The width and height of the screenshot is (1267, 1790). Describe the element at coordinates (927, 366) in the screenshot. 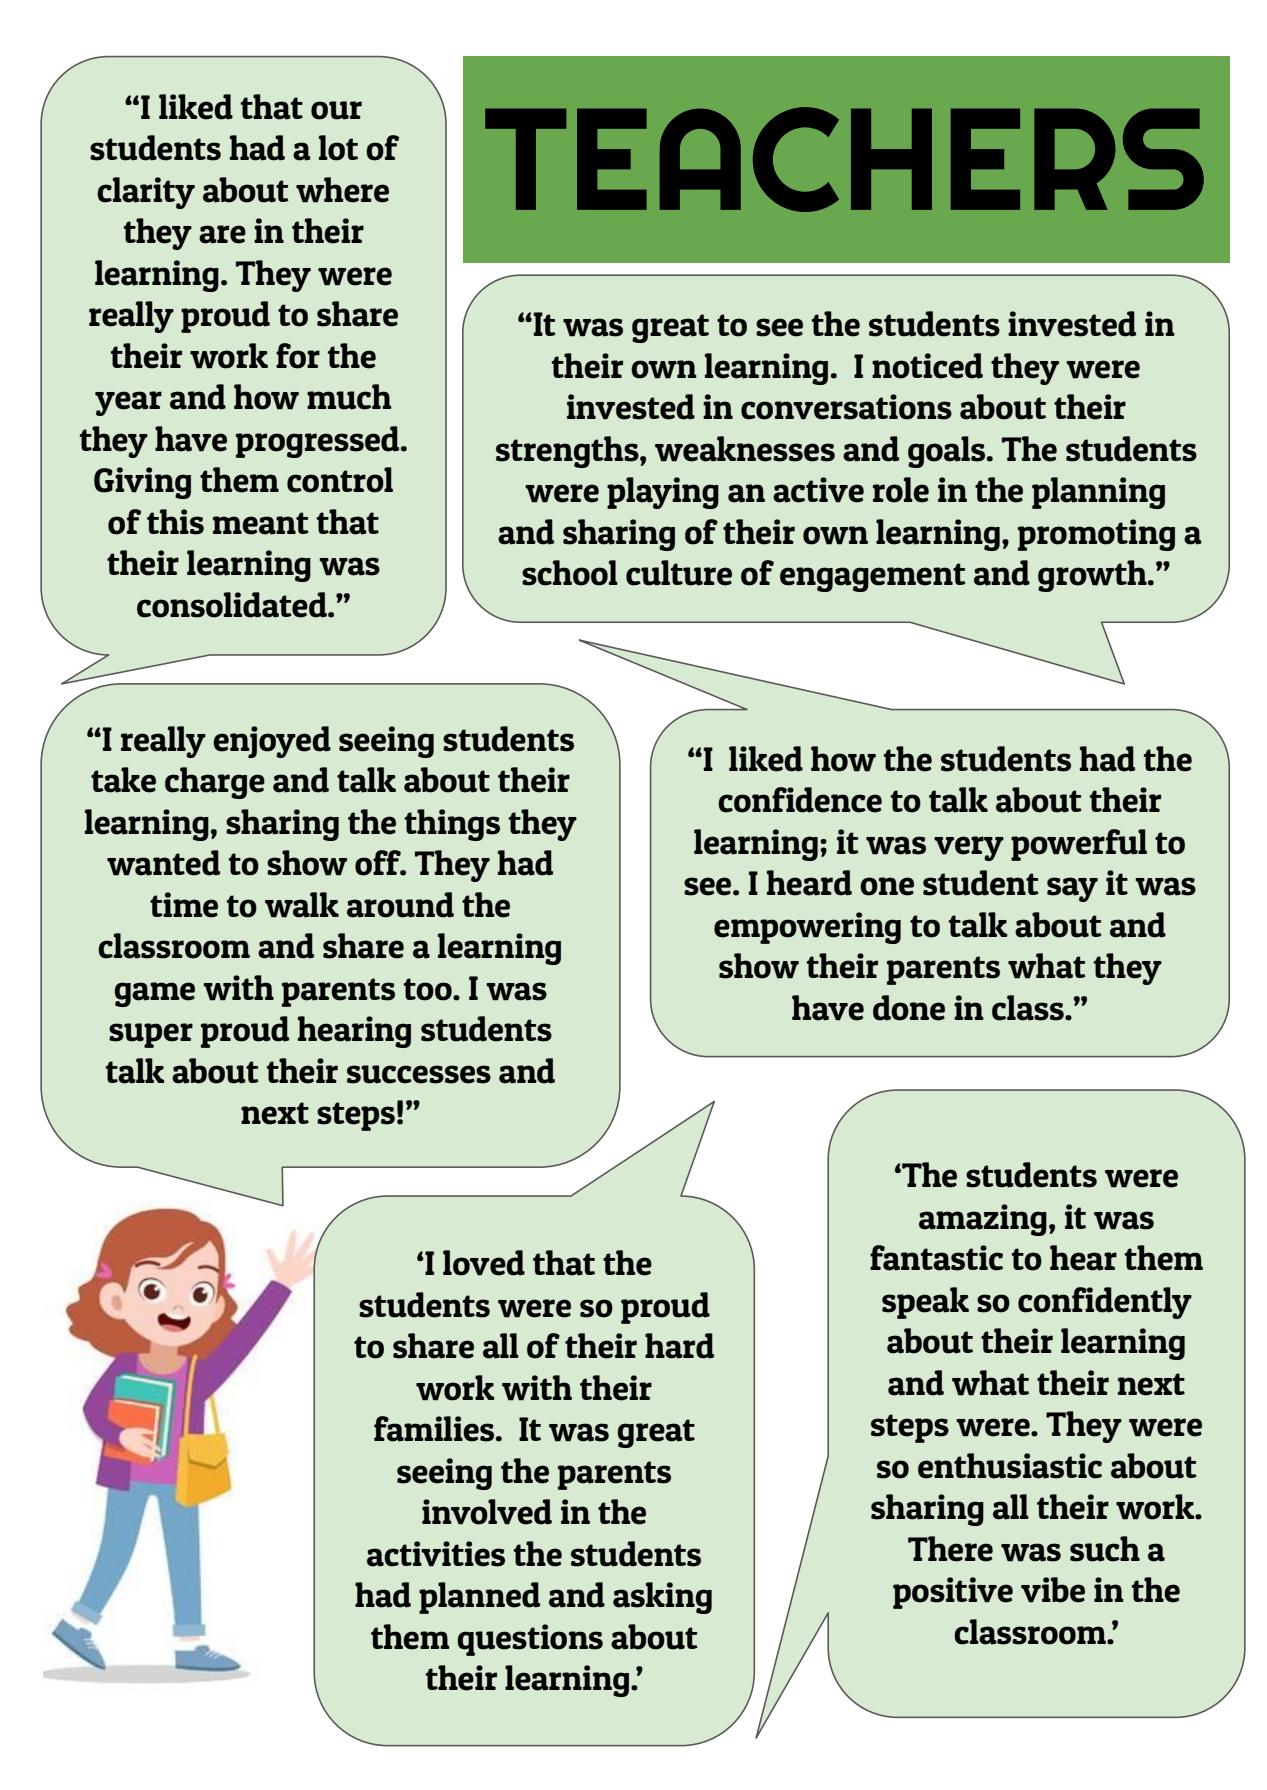

I see `noticed` at that location.
